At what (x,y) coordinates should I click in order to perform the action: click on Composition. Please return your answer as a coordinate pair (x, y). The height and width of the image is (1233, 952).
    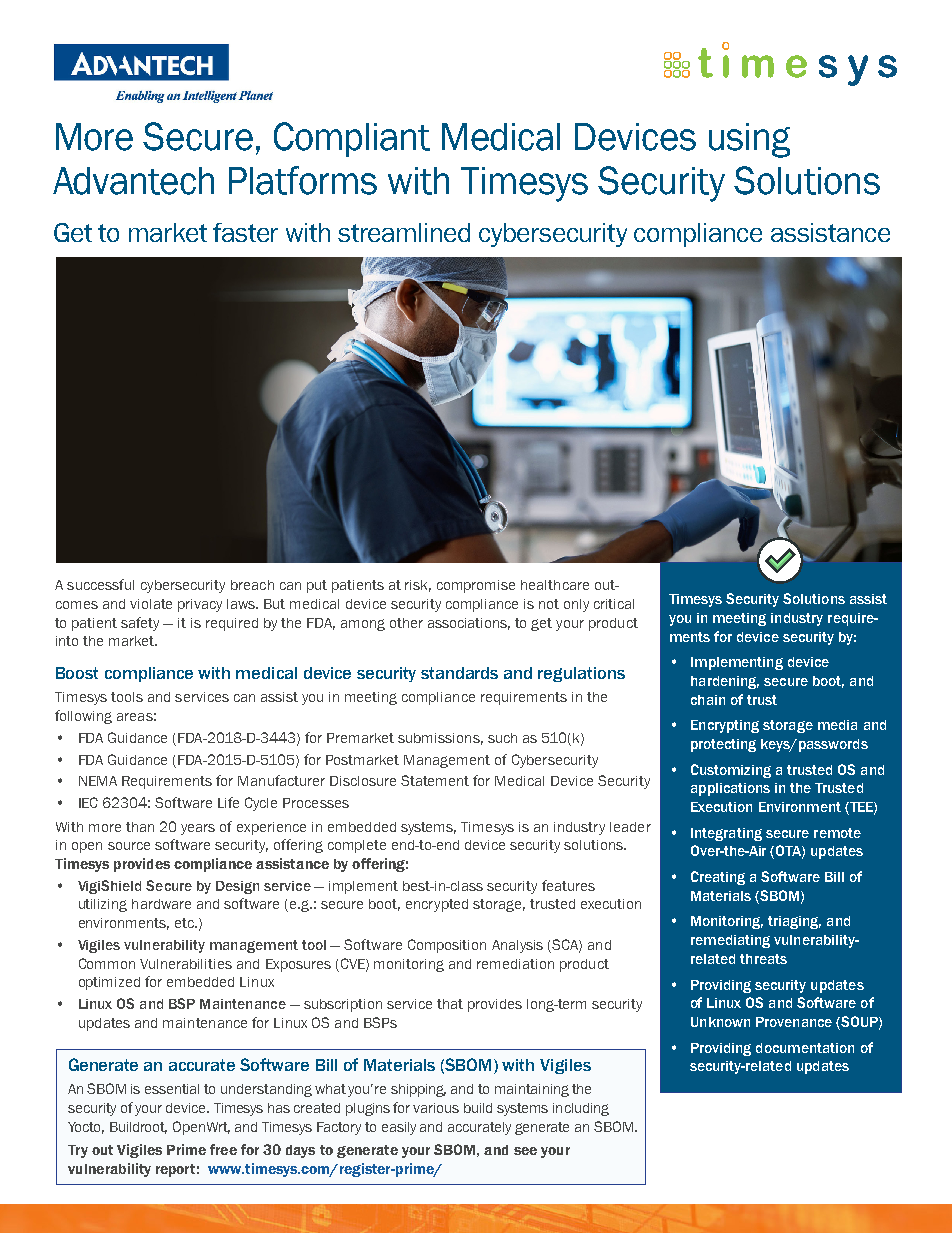
    Looking at the image, I should click on (447, 946).
